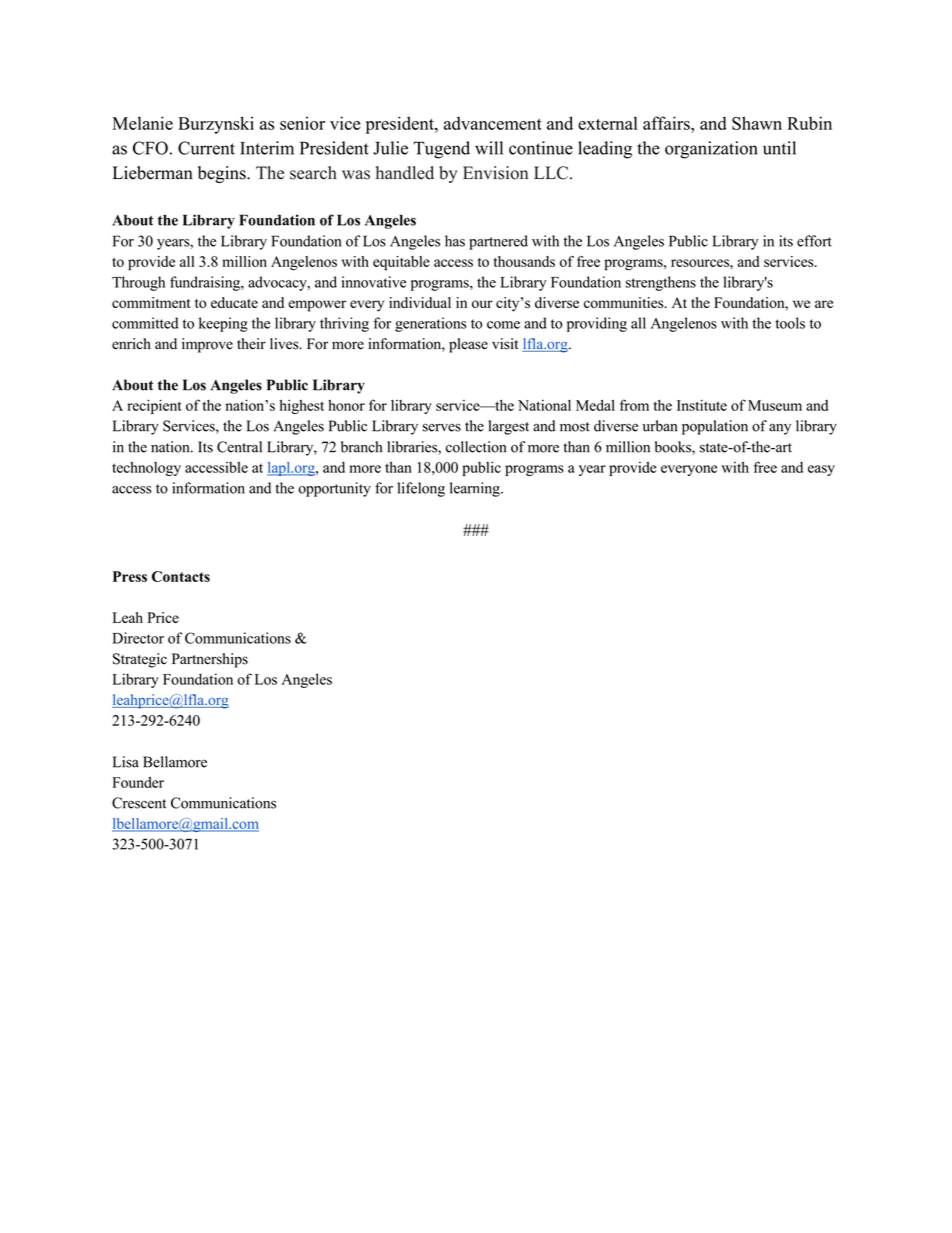  Describe the element at coordinates (476, 489) in the document. I see `learning` at that location.
